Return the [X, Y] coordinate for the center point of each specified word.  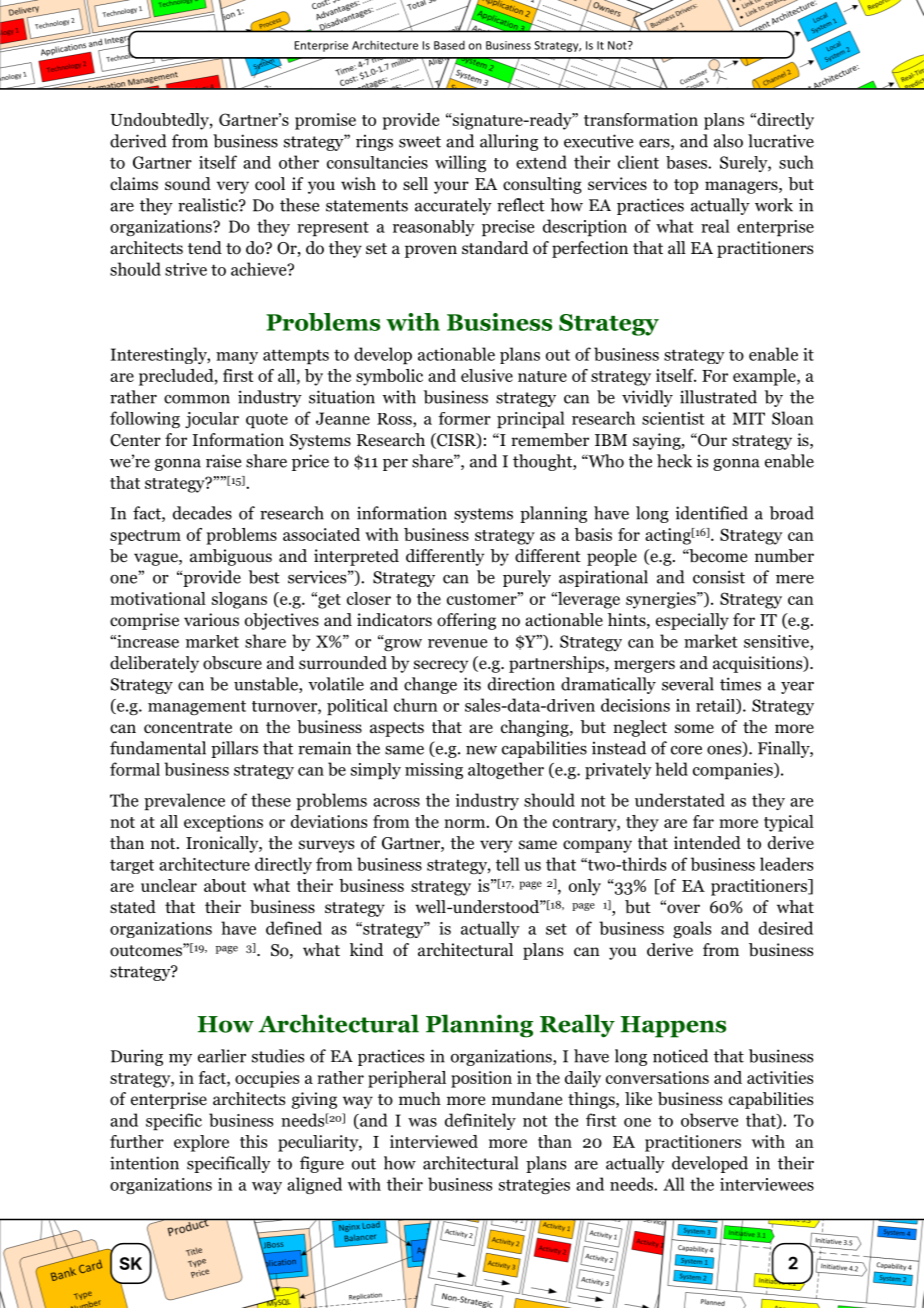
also [728, 141]
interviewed [434, 1141]
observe [709, 1120]
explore [201, 1143]
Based [449, 45]
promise [325, 121]
